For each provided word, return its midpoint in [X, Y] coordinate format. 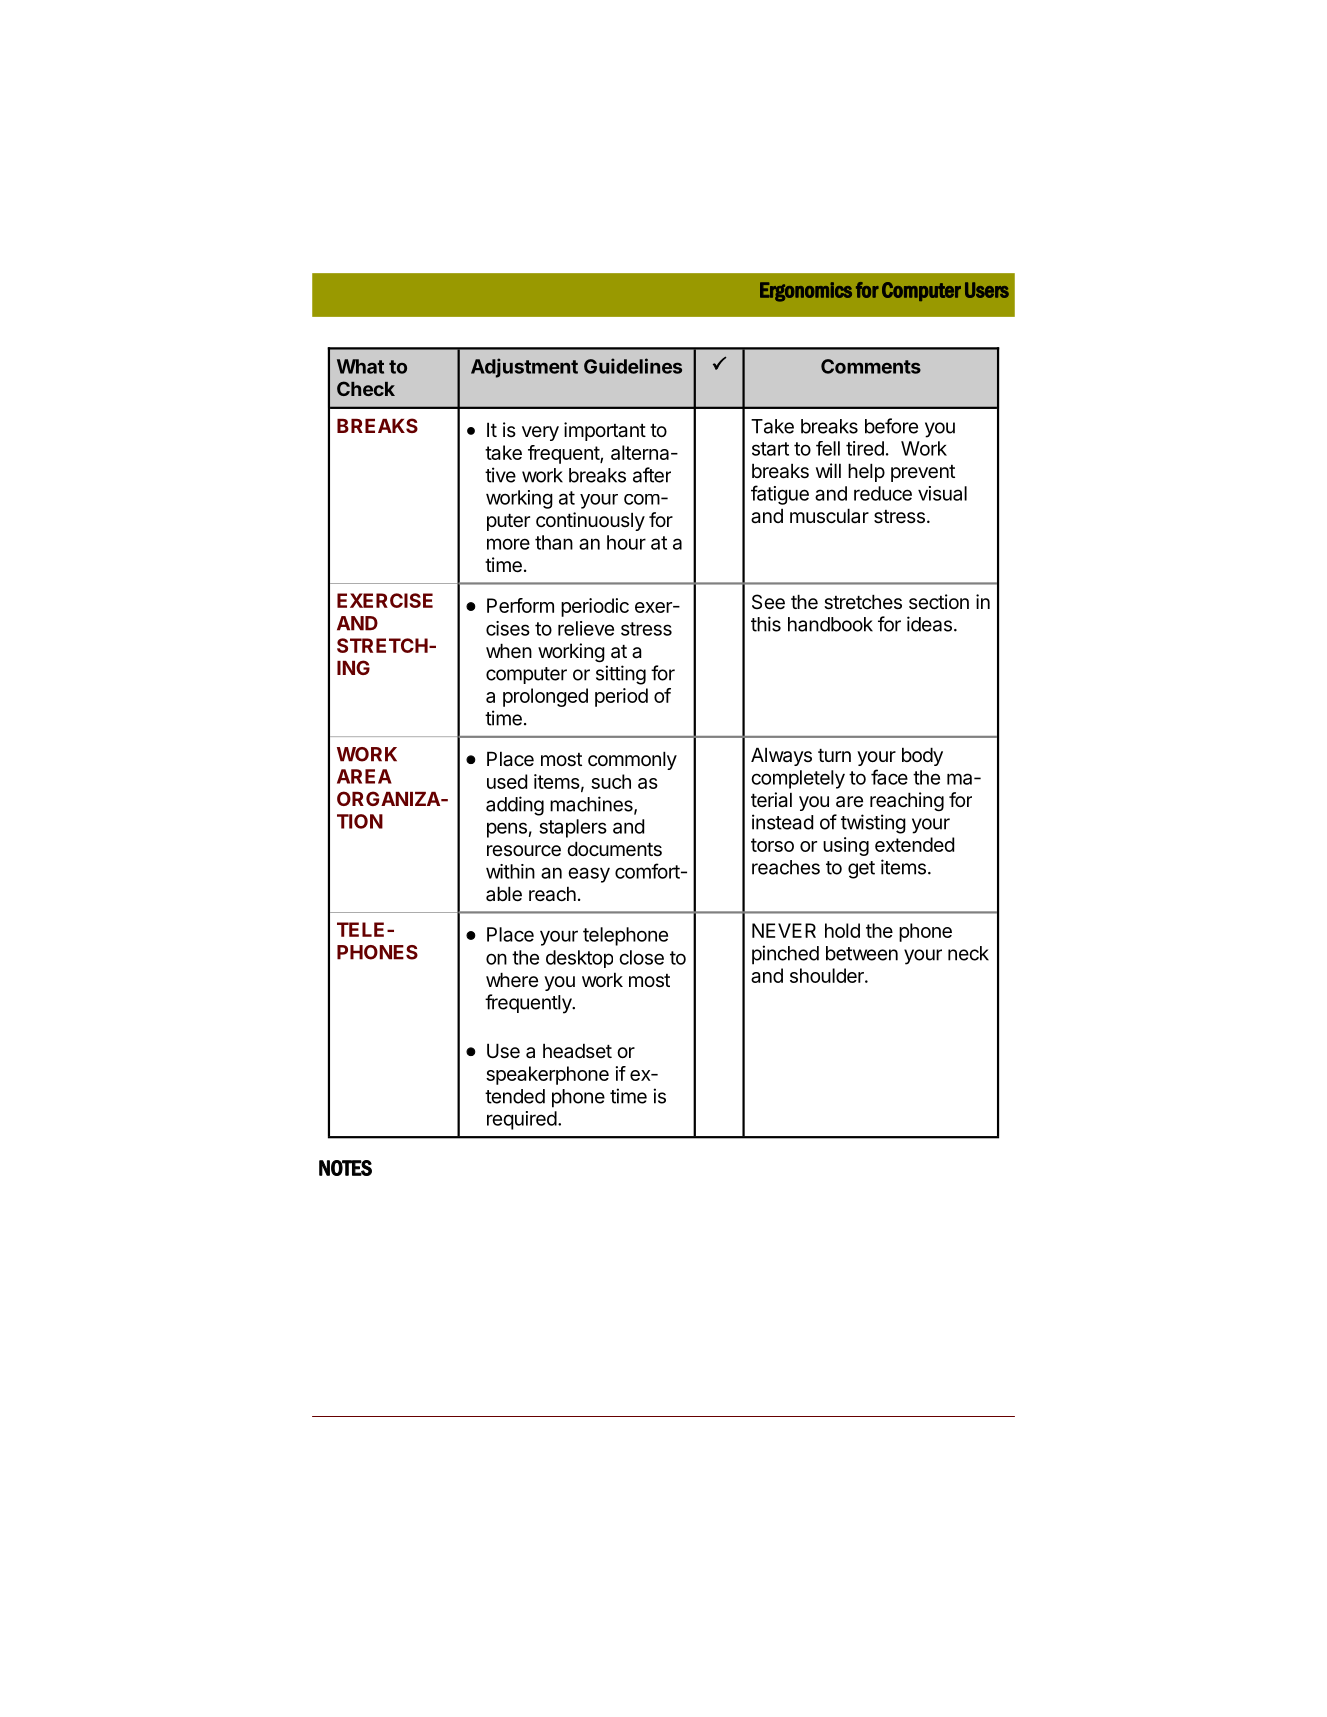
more [508, 544]
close [641, 957]
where [512, 980]
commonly [632, 760]
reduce [883, 493]
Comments [871, 366]
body [922, 756]
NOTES [345, 1168]
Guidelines [633, 366]
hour [626, 542]
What [360, 366]
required [522, 1120]
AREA [364, 776]
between [862, 953]
